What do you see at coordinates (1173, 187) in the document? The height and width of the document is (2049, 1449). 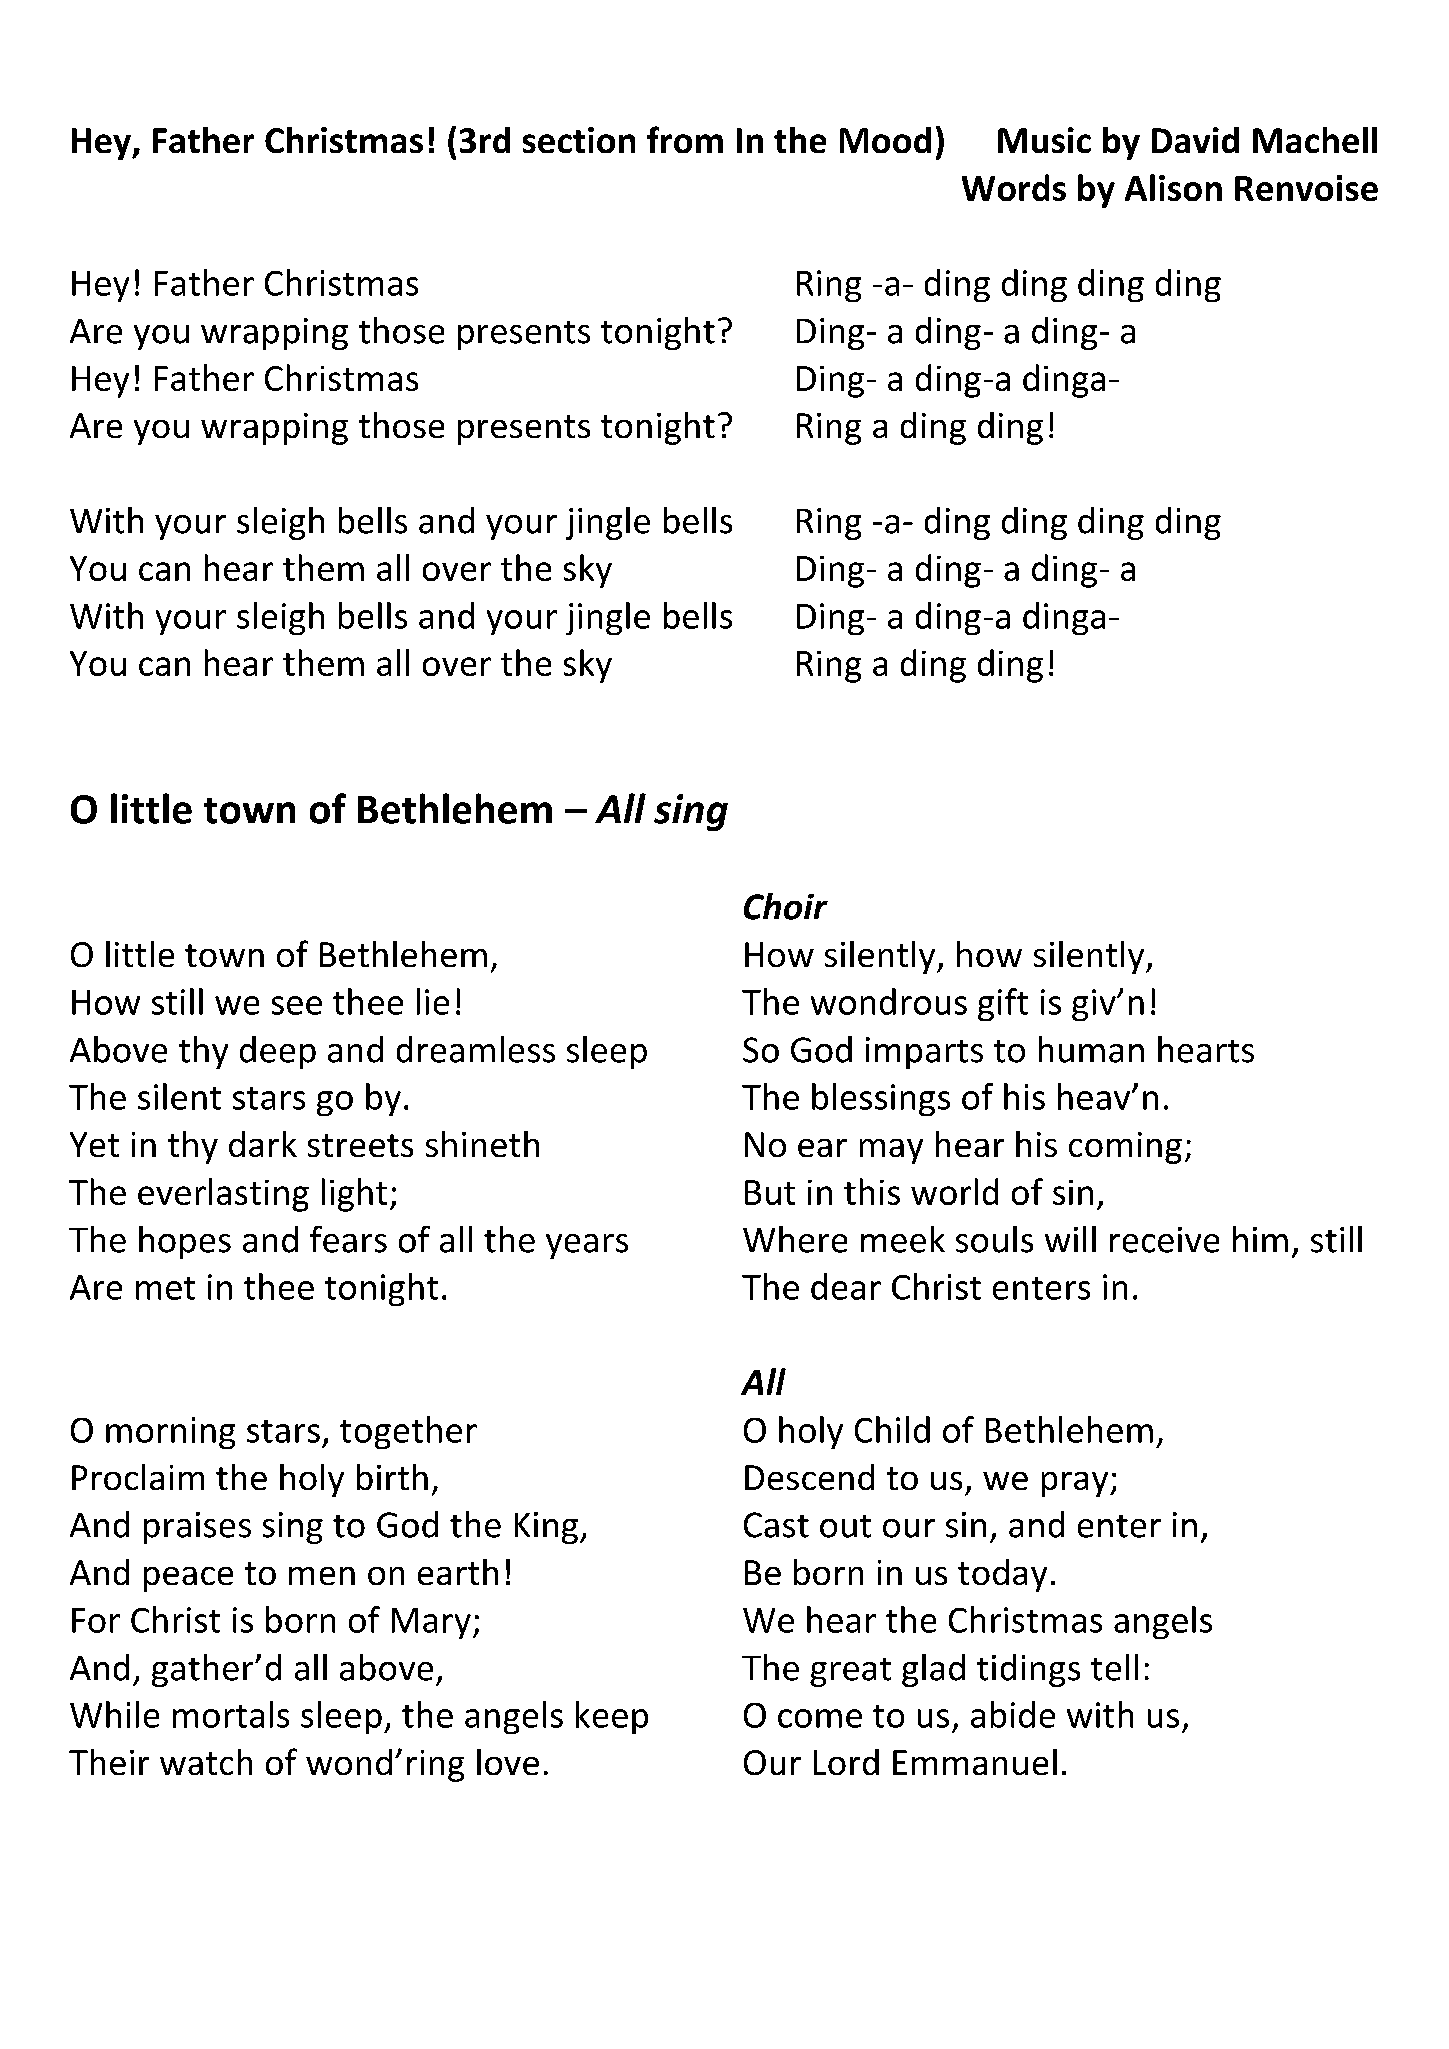 I see `Alison` at bounding box center [1173, 187].
